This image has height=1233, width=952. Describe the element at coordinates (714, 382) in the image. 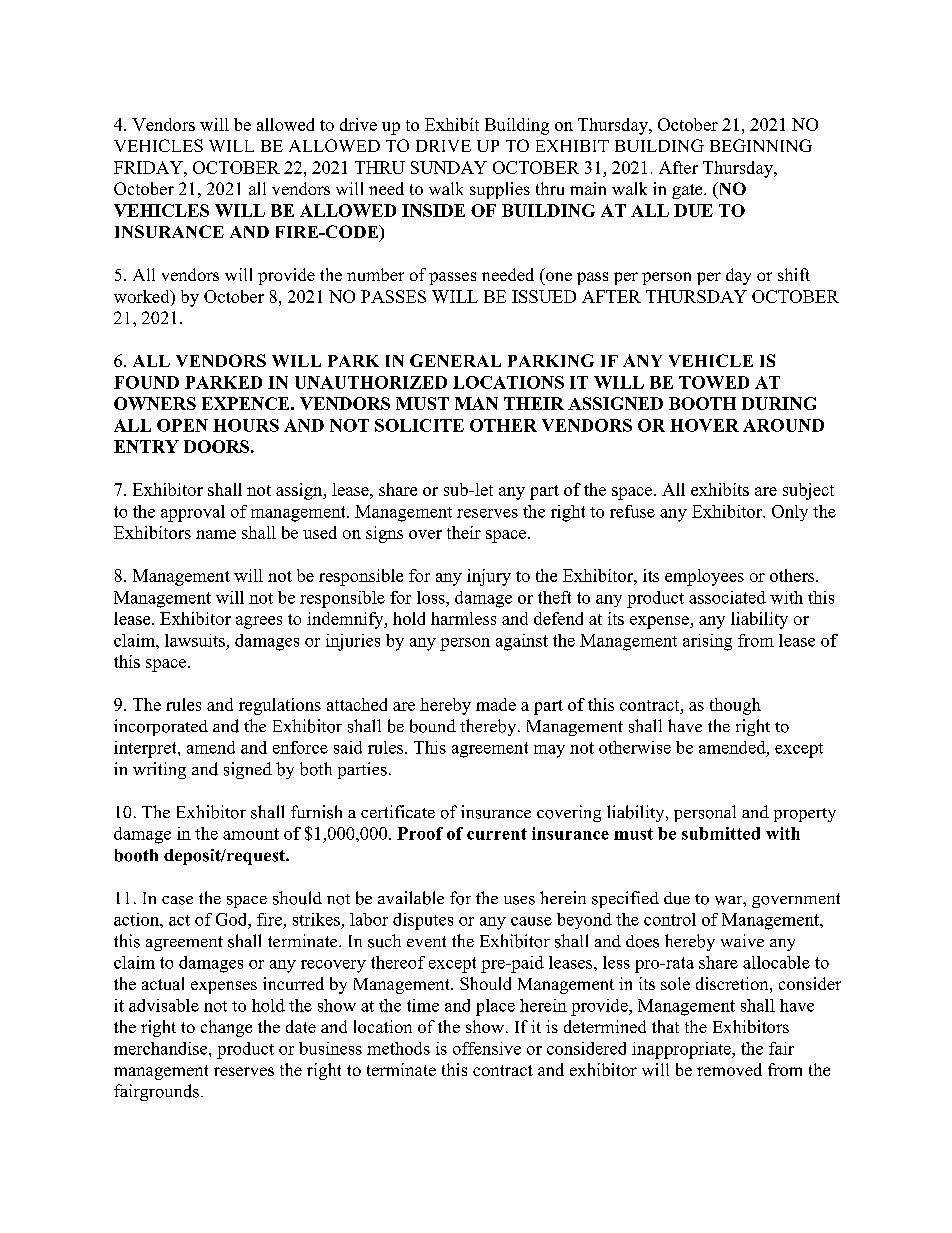

I see `TOWED` at that location.
